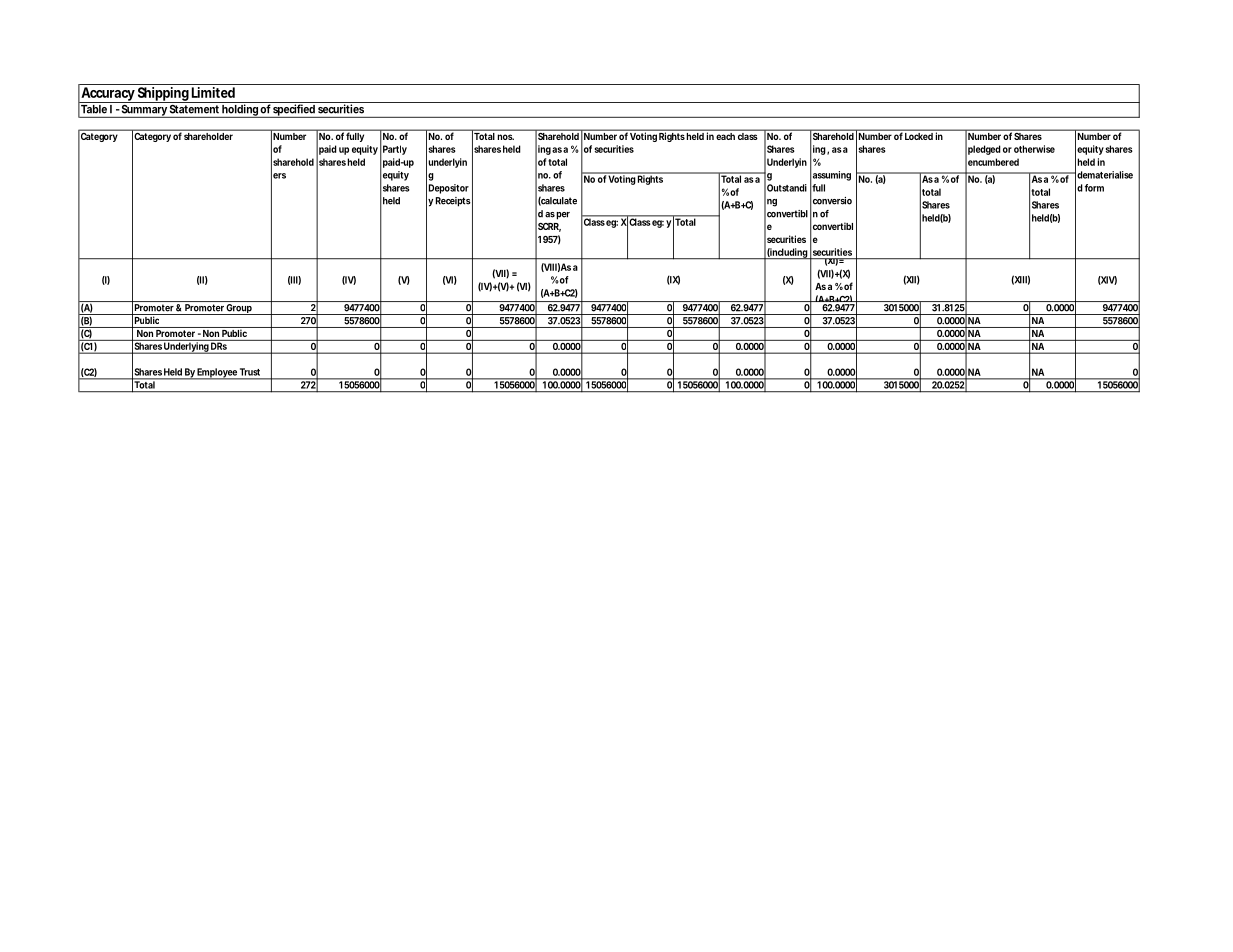 This screenshot has width=1233, height=952. Describe the element at coordinates (217, 374) in the screenshot. I see `Employee` at that location.
